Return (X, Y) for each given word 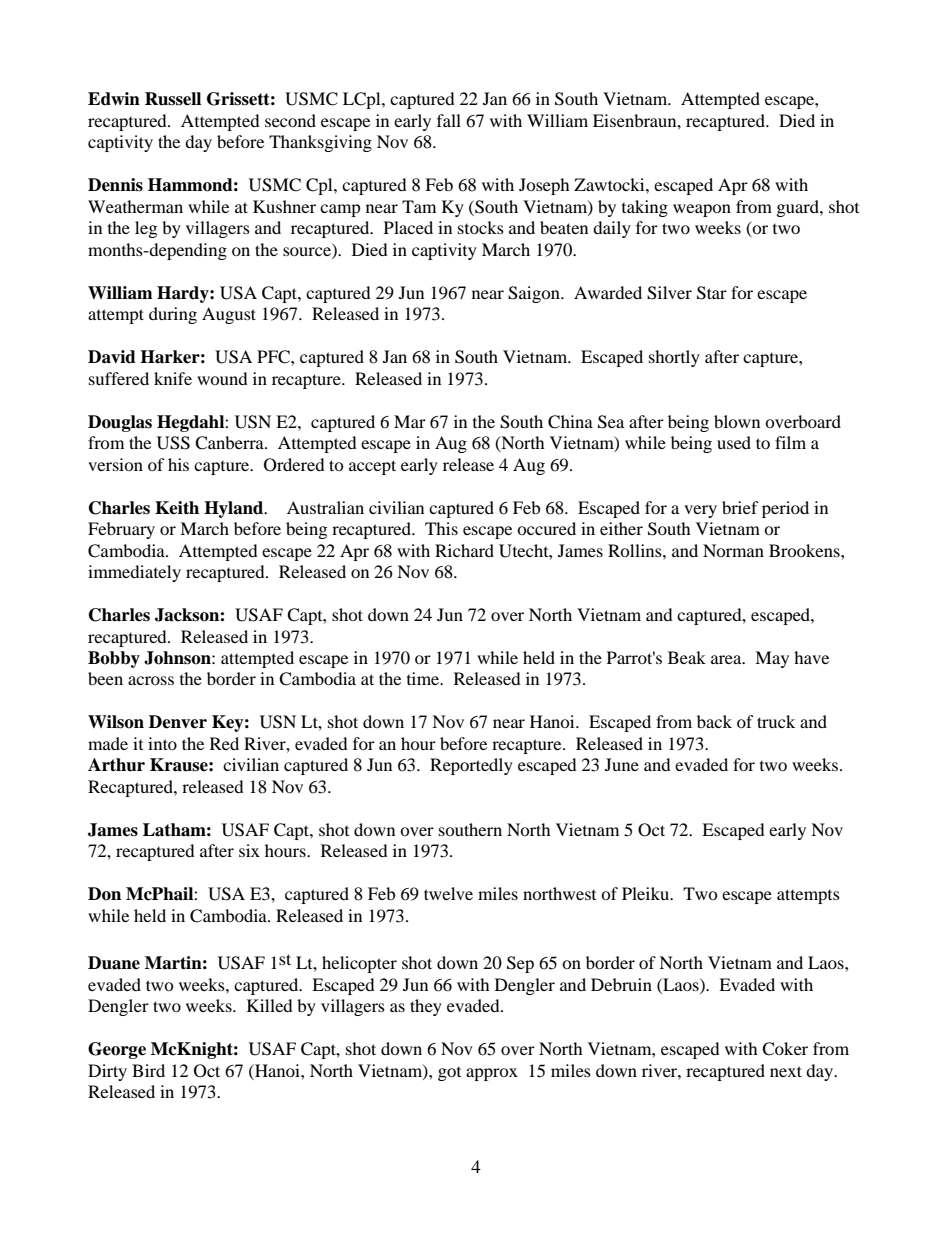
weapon (702, 210)
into (162, 743)
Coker (785, 1049)
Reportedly (471, 766)
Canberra (230, 443)
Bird (148, 1070)
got (449, 1074)
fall (449, 120)
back (714, 721)
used (734, 442)
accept (372, 467)
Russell (173, 99)
